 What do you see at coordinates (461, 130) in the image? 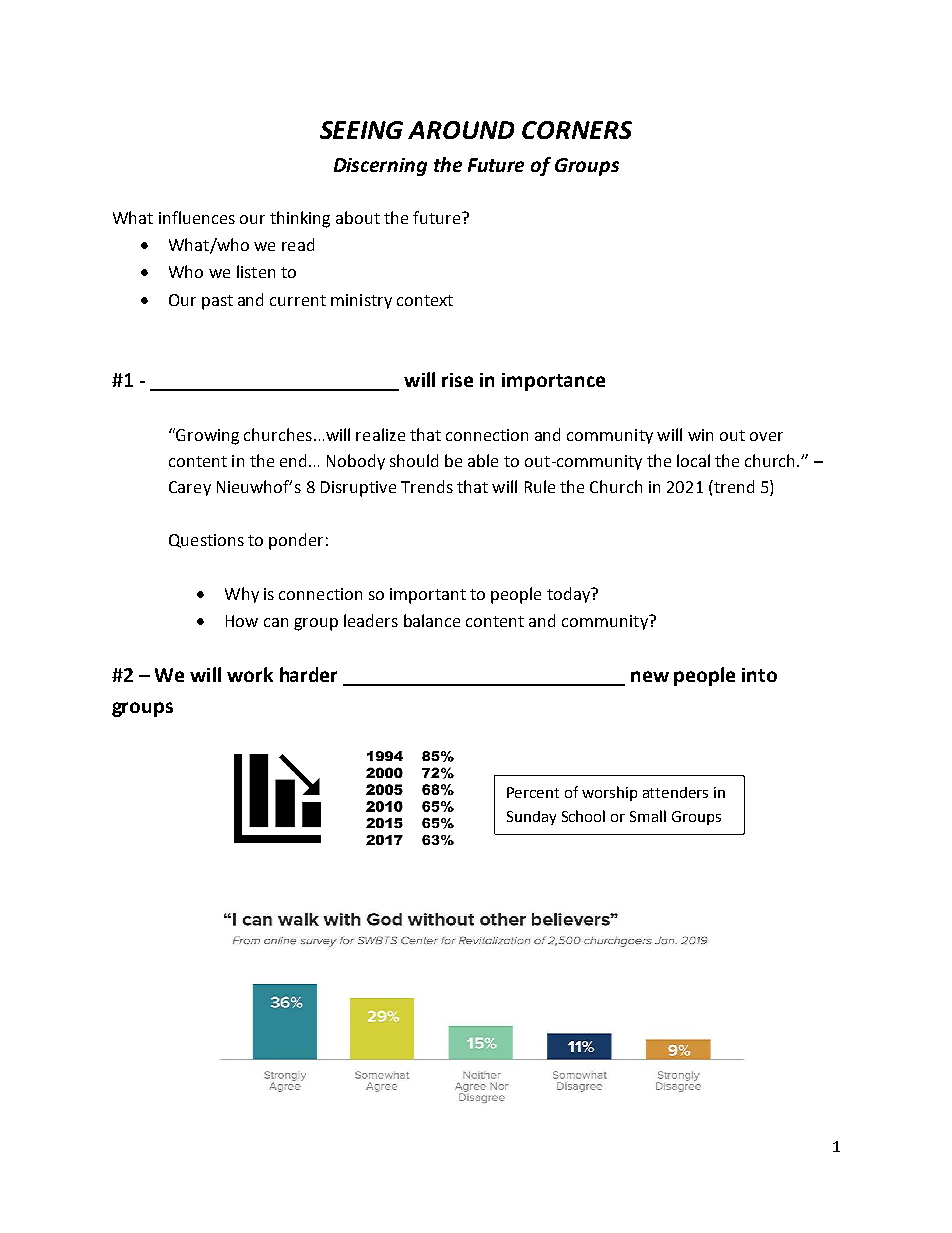
I see `AROUND` at bounding box center [461, 130].
